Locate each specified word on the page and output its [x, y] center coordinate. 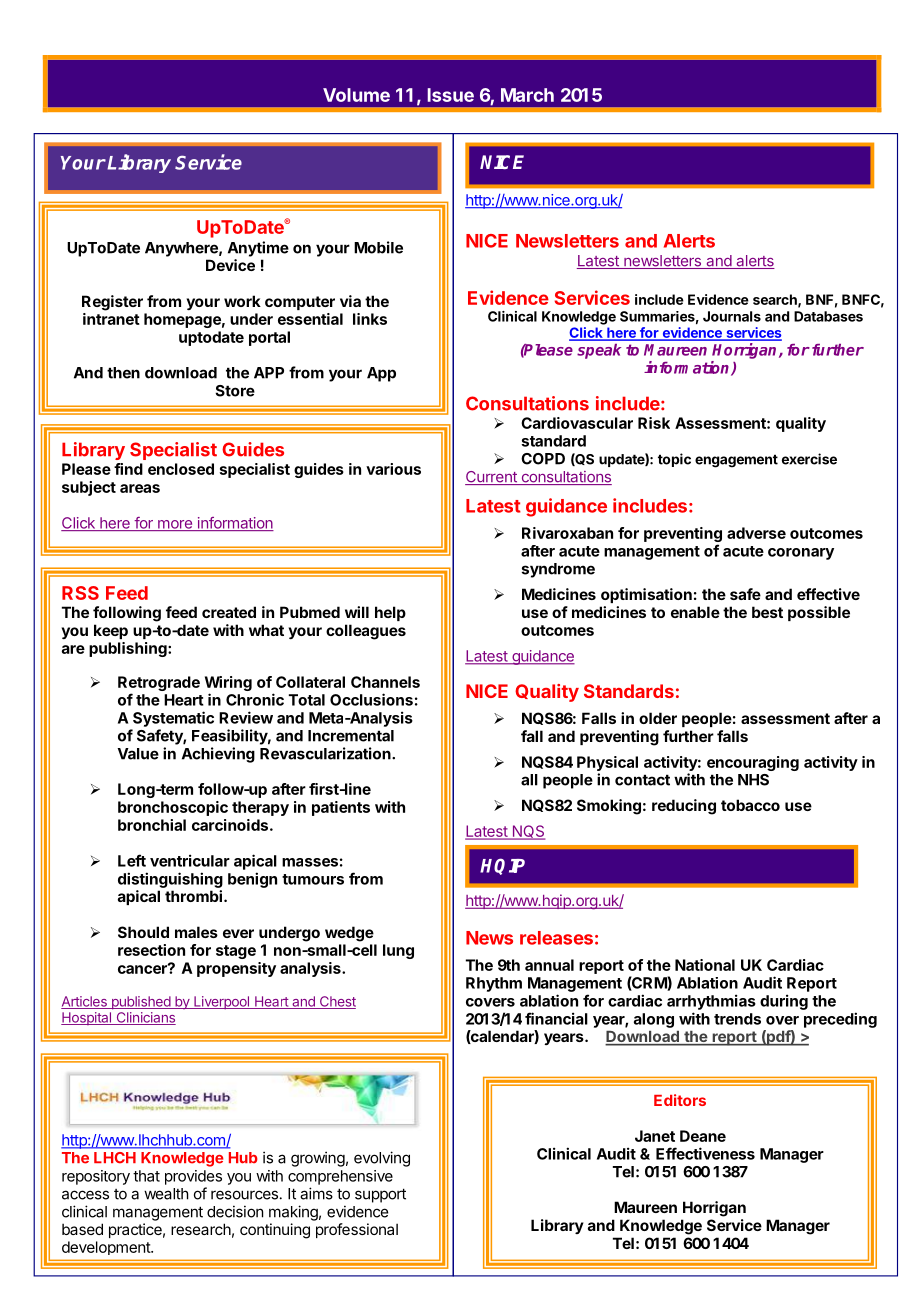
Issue [450, 95]
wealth [166, 1194]
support [380, 1195]
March [527, 95]
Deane [703, 1136]
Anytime [258, 249]
